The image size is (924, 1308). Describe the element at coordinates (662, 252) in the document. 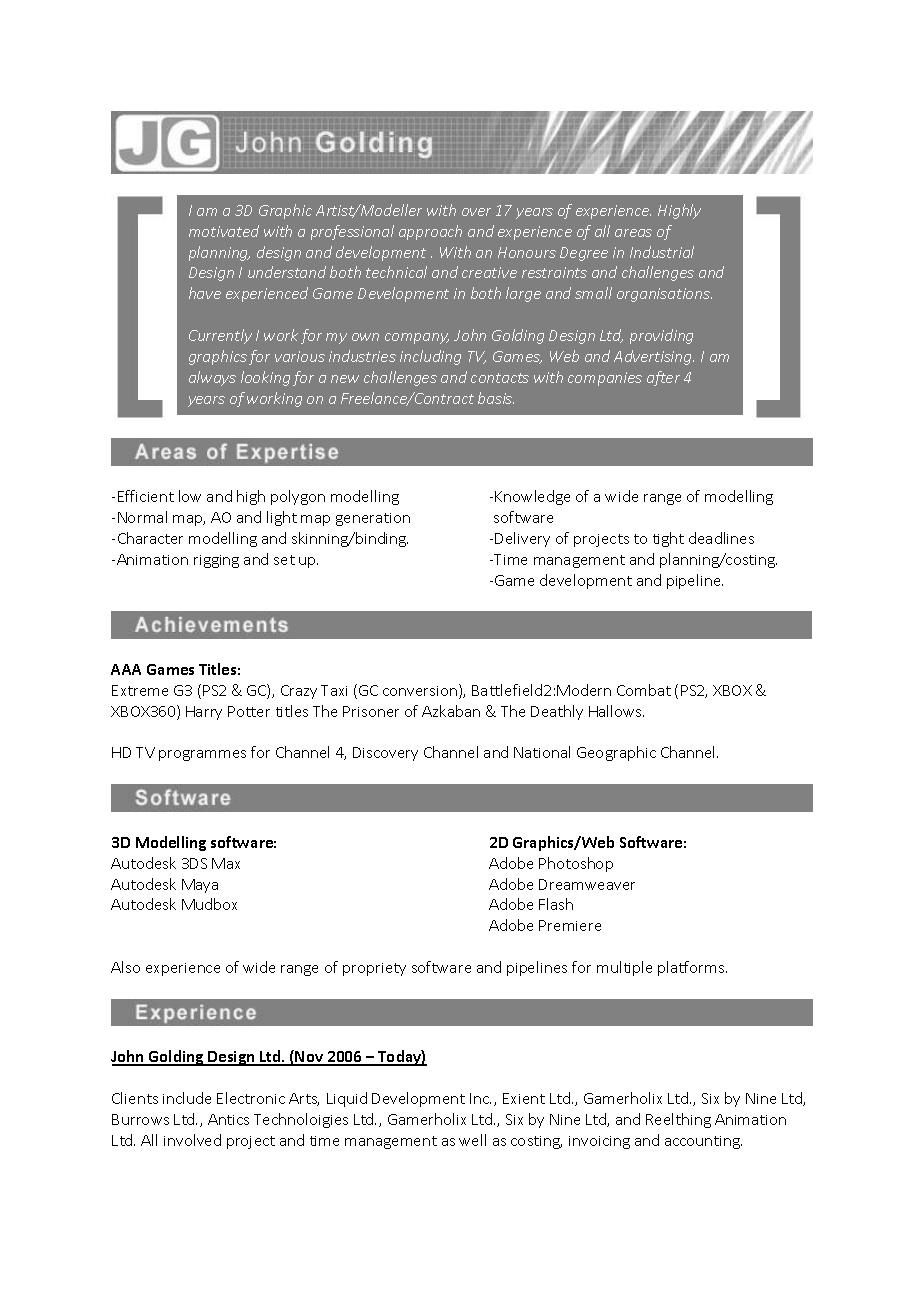

I see `Industrial` at that location.
